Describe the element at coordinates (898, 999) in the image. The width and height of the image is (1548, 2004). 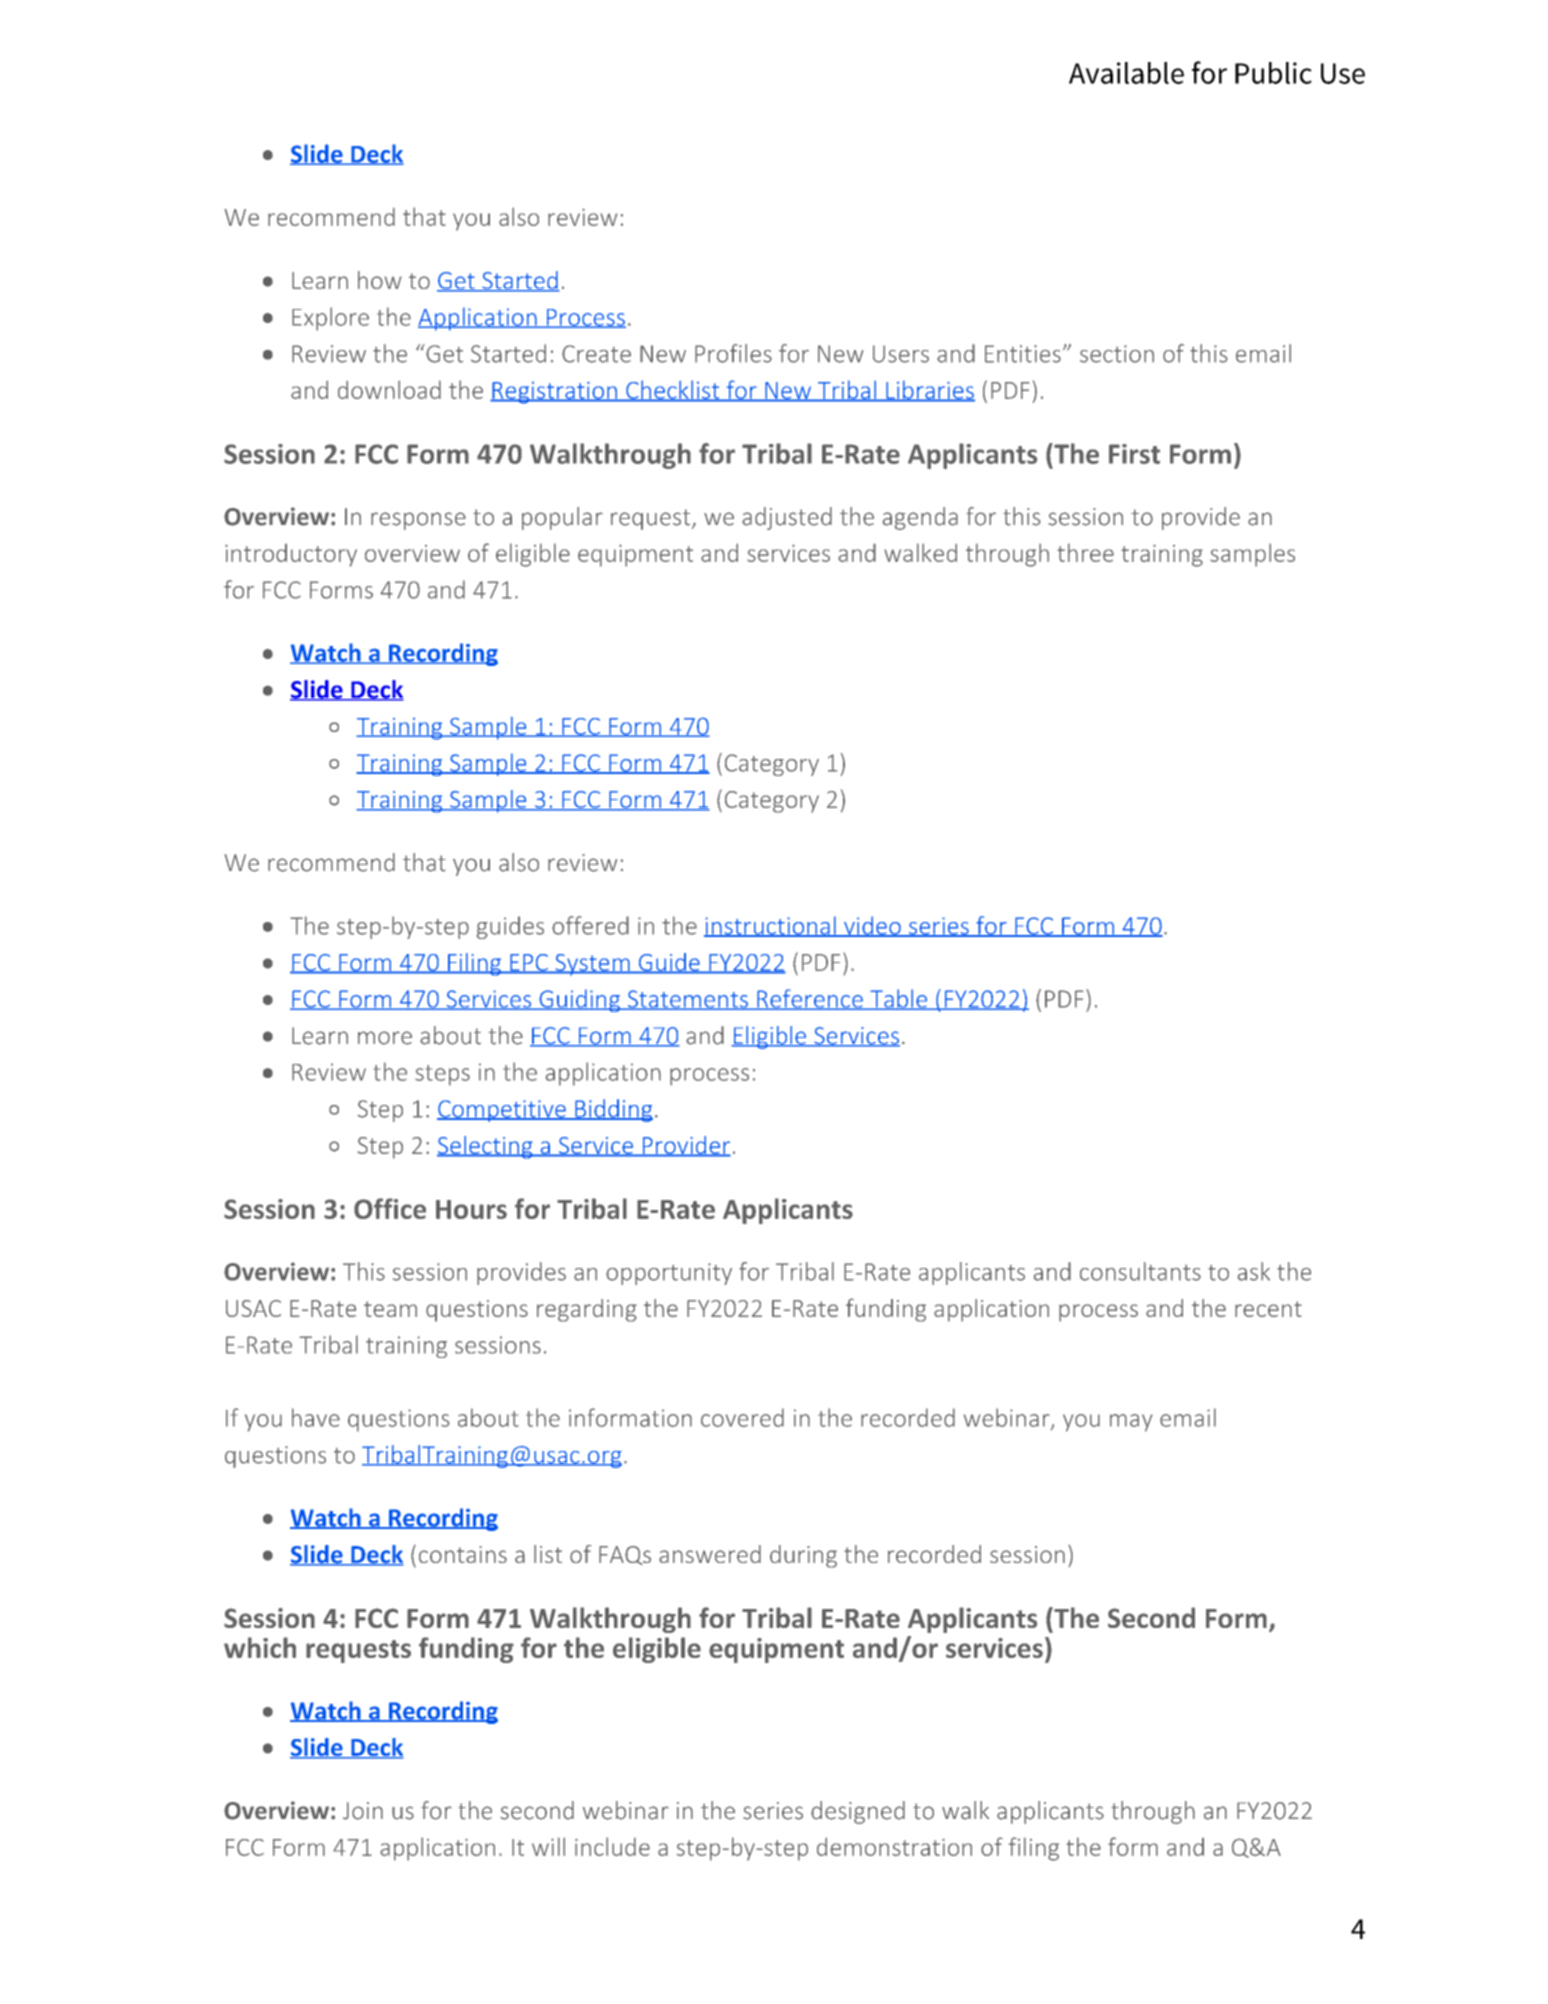
I see `Table` at that location.
